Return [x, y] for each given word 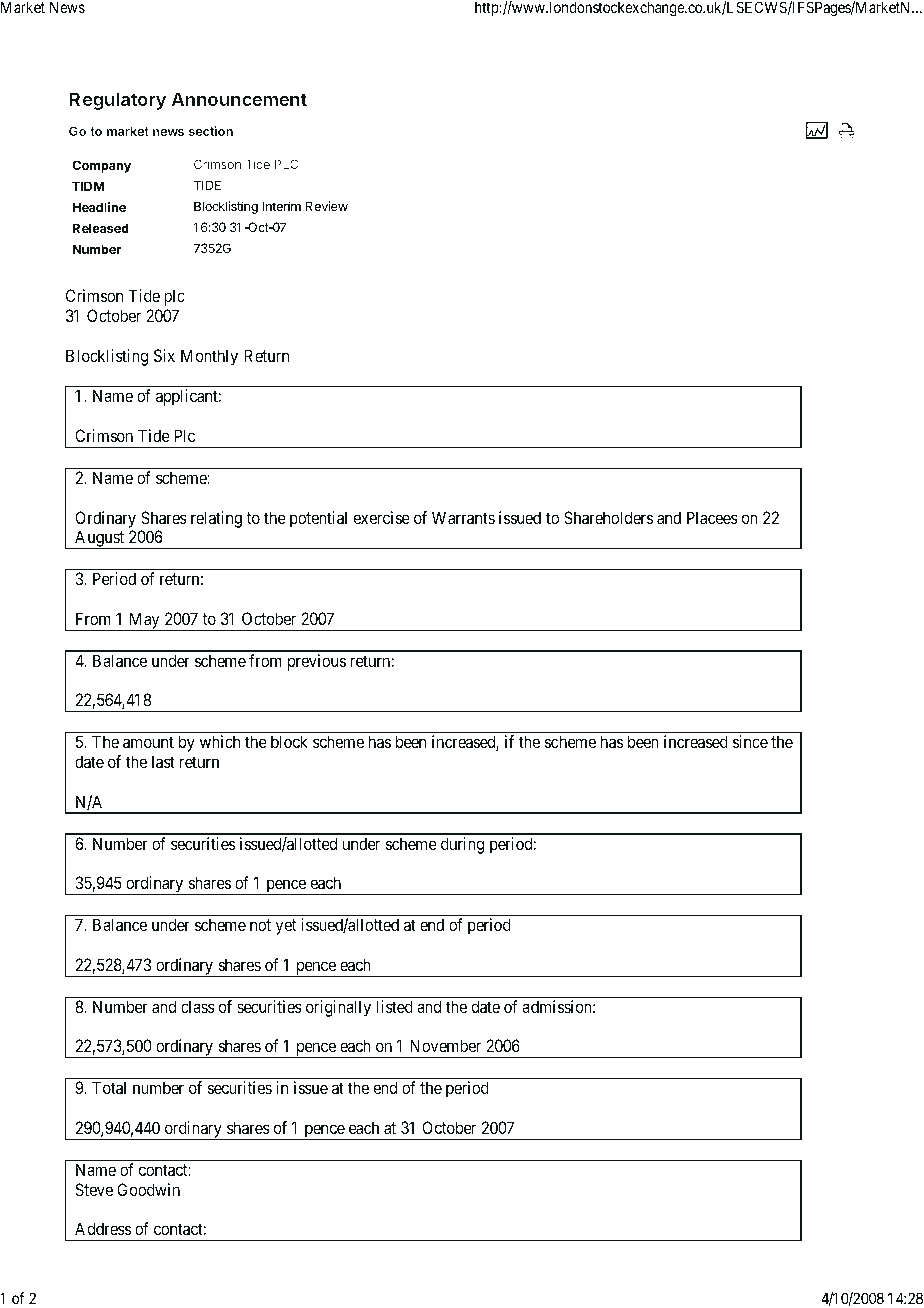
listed [395, 1006]
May [144, 621]
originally [338, 1008]
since [750, 741]
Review [327, 206]
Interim [281, 206]
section [210, 131]
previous [317, 662]
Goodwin [148, 1189]
